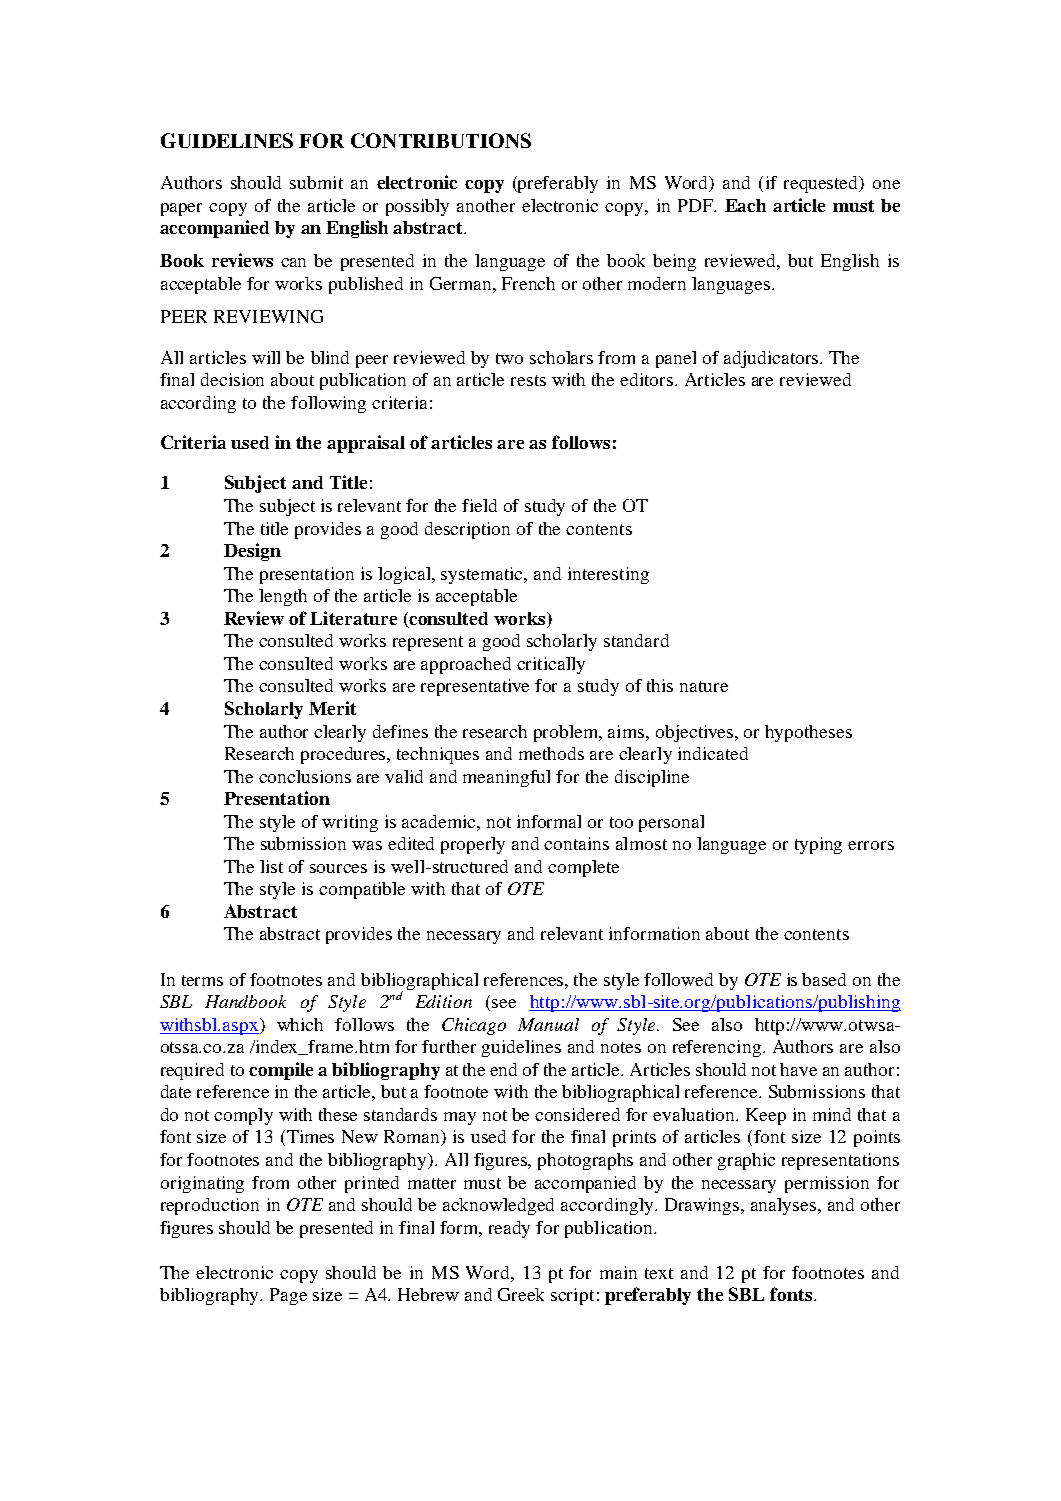 The image size is (1061, 1501). Describe the element at coordinates (822, 184) in the page. I see `requested` at that location.
